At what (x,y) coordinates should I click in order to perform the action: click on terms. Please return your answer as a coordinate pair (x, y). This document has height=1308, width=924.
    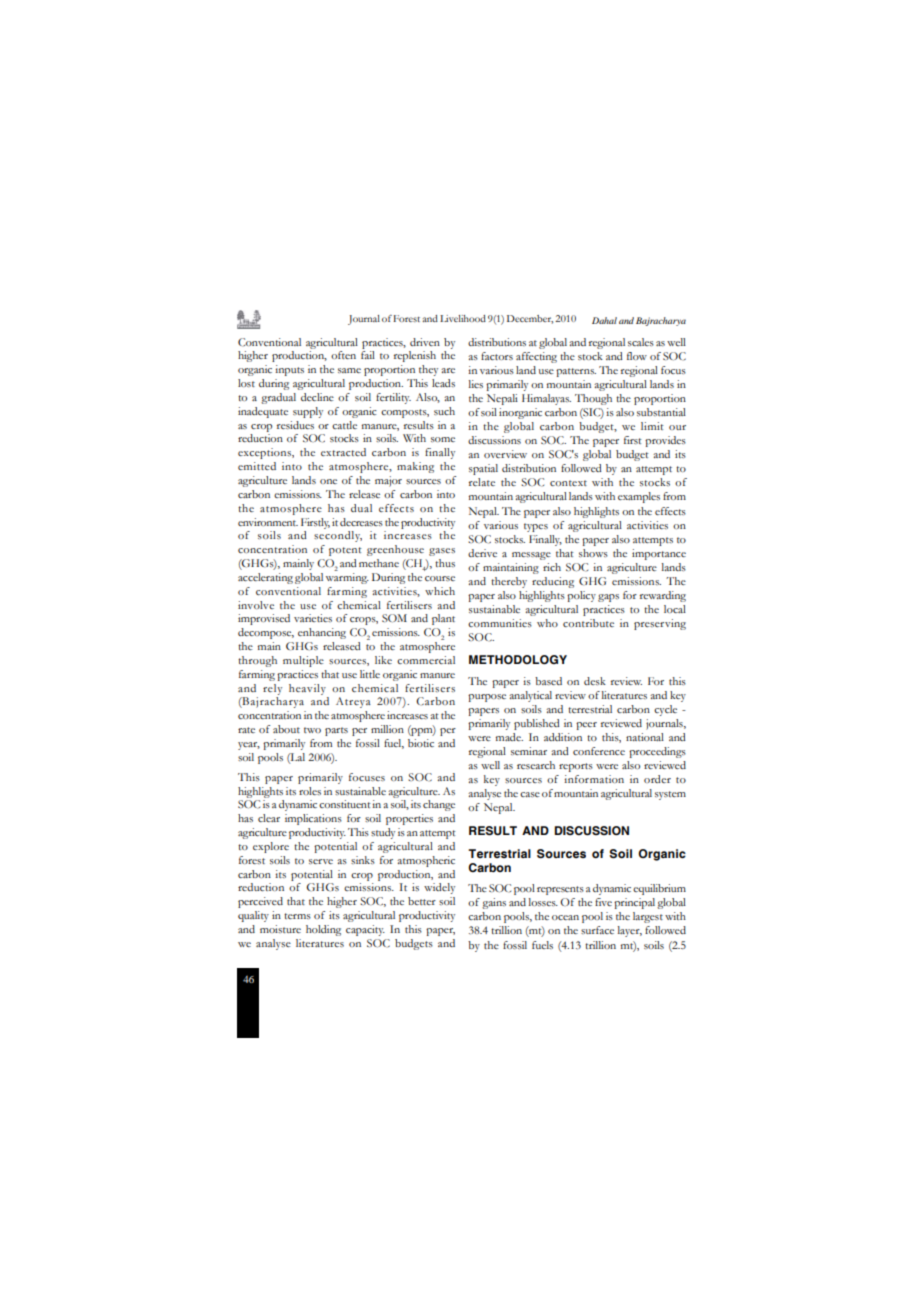
    Looking at the image, I should click on (297, 916).
